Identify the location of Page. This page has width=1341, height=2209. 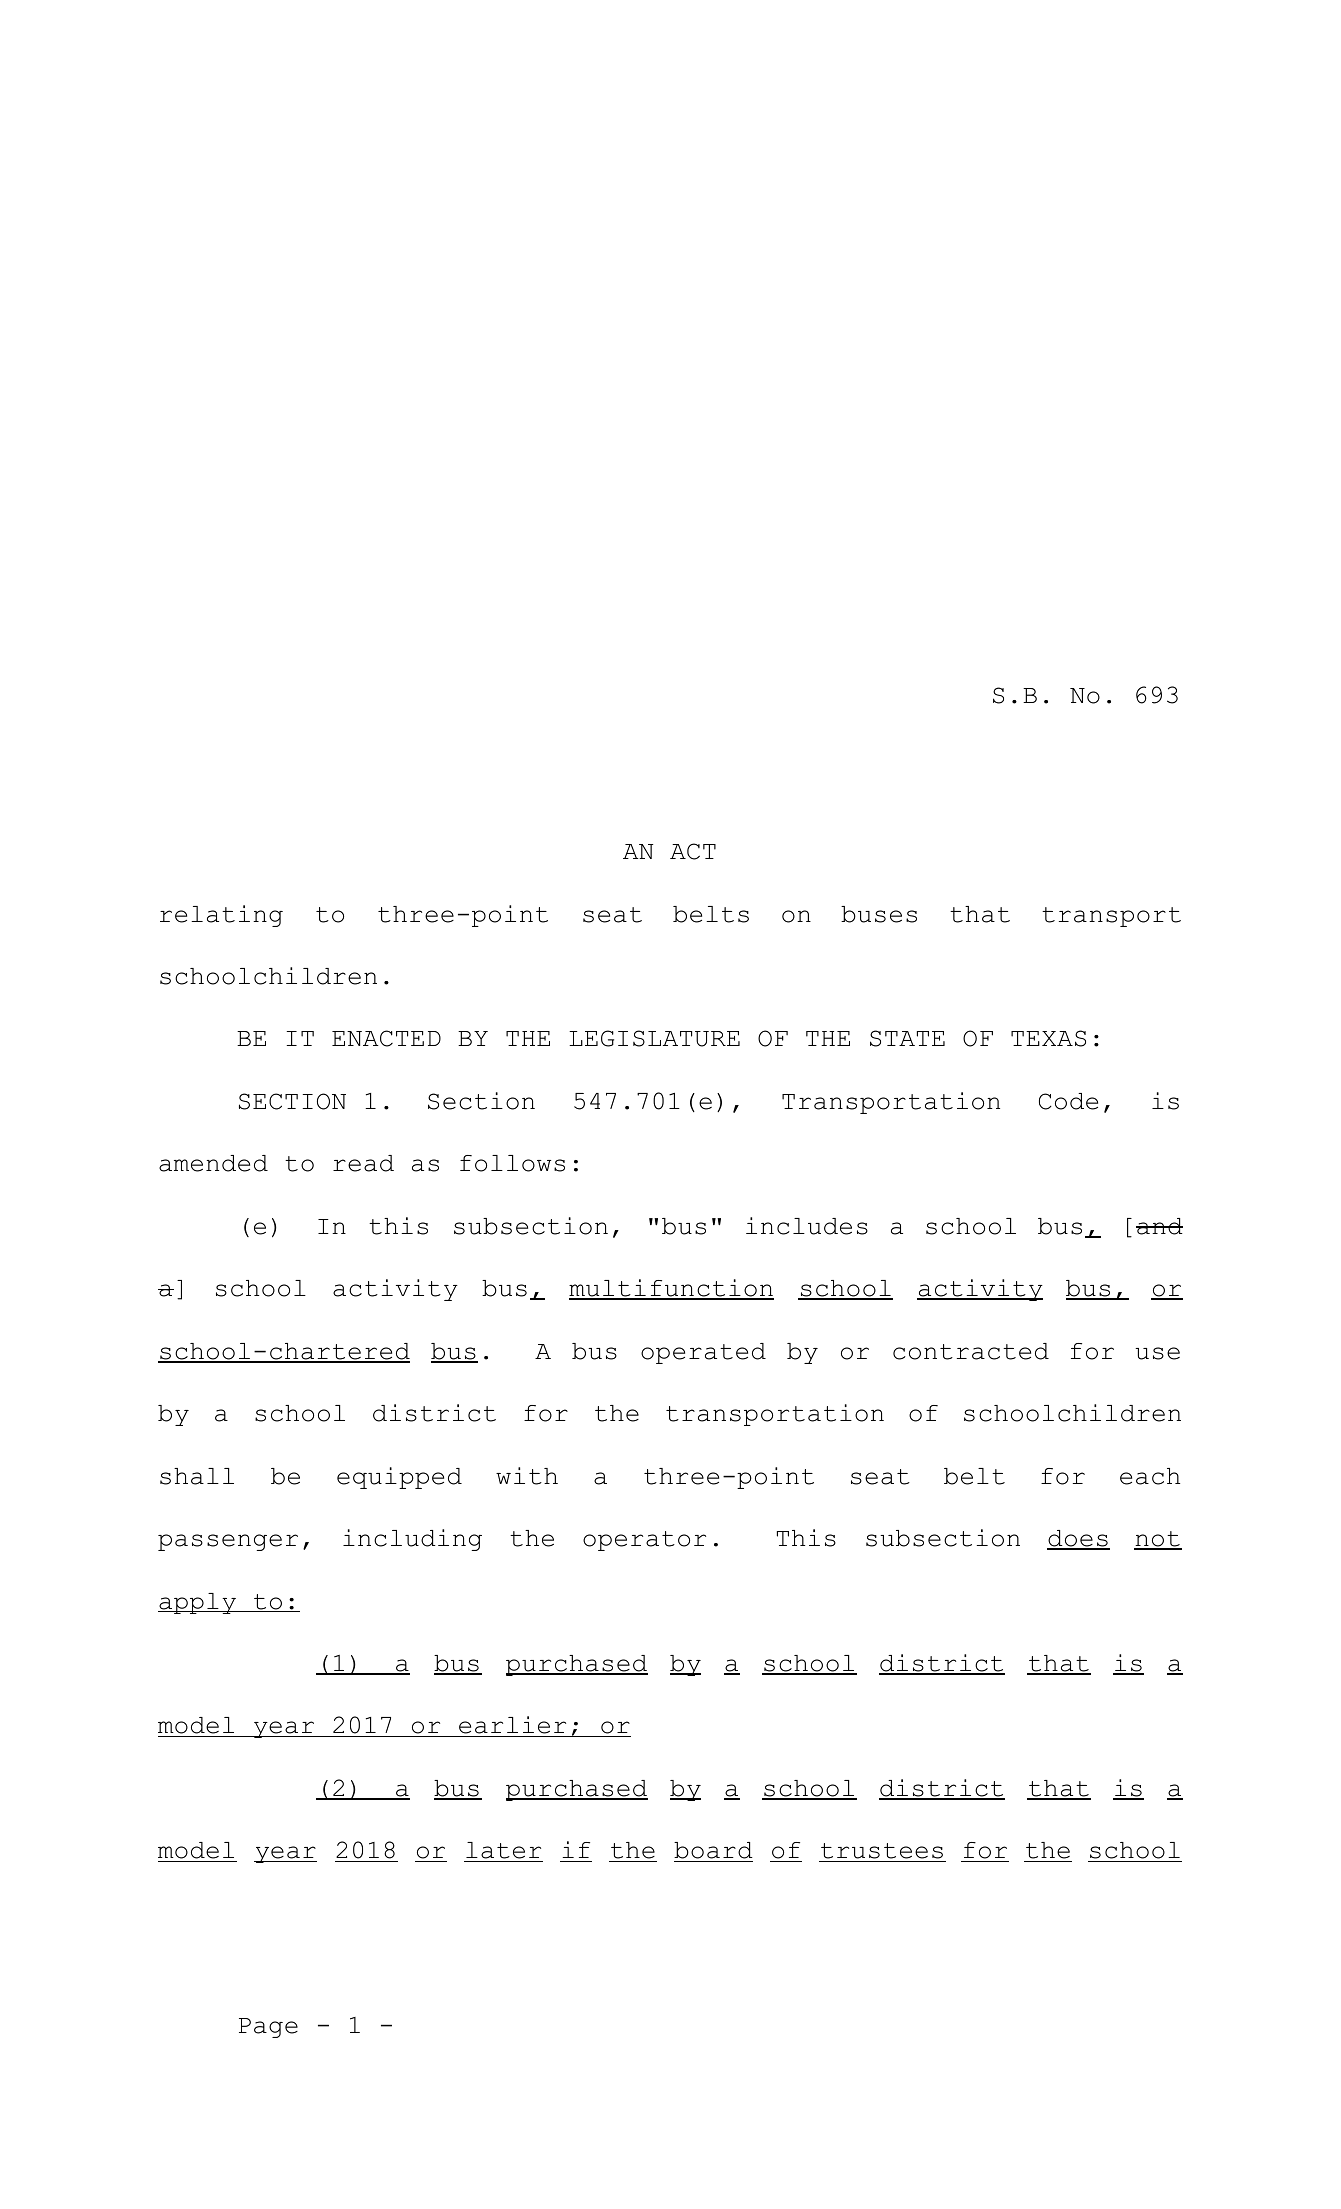
(268, 2028).
